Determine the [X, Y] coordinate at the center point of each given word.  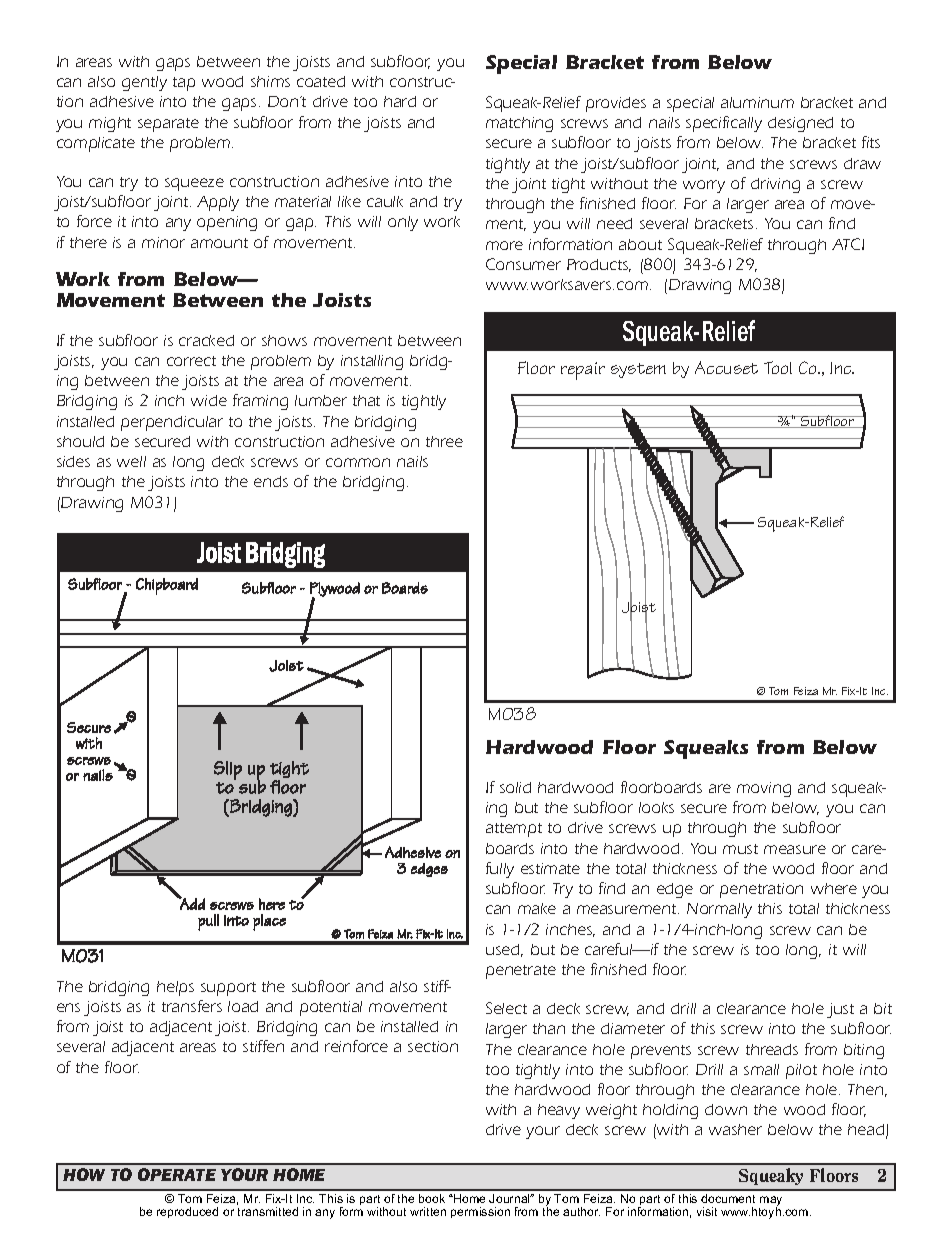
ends [271, 481]
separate [168, 125]
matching [519, 124]
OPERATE [177, 1174]
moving [764, 789]
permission [480, 1212]
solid [515, 787]
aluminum [757, 102]
